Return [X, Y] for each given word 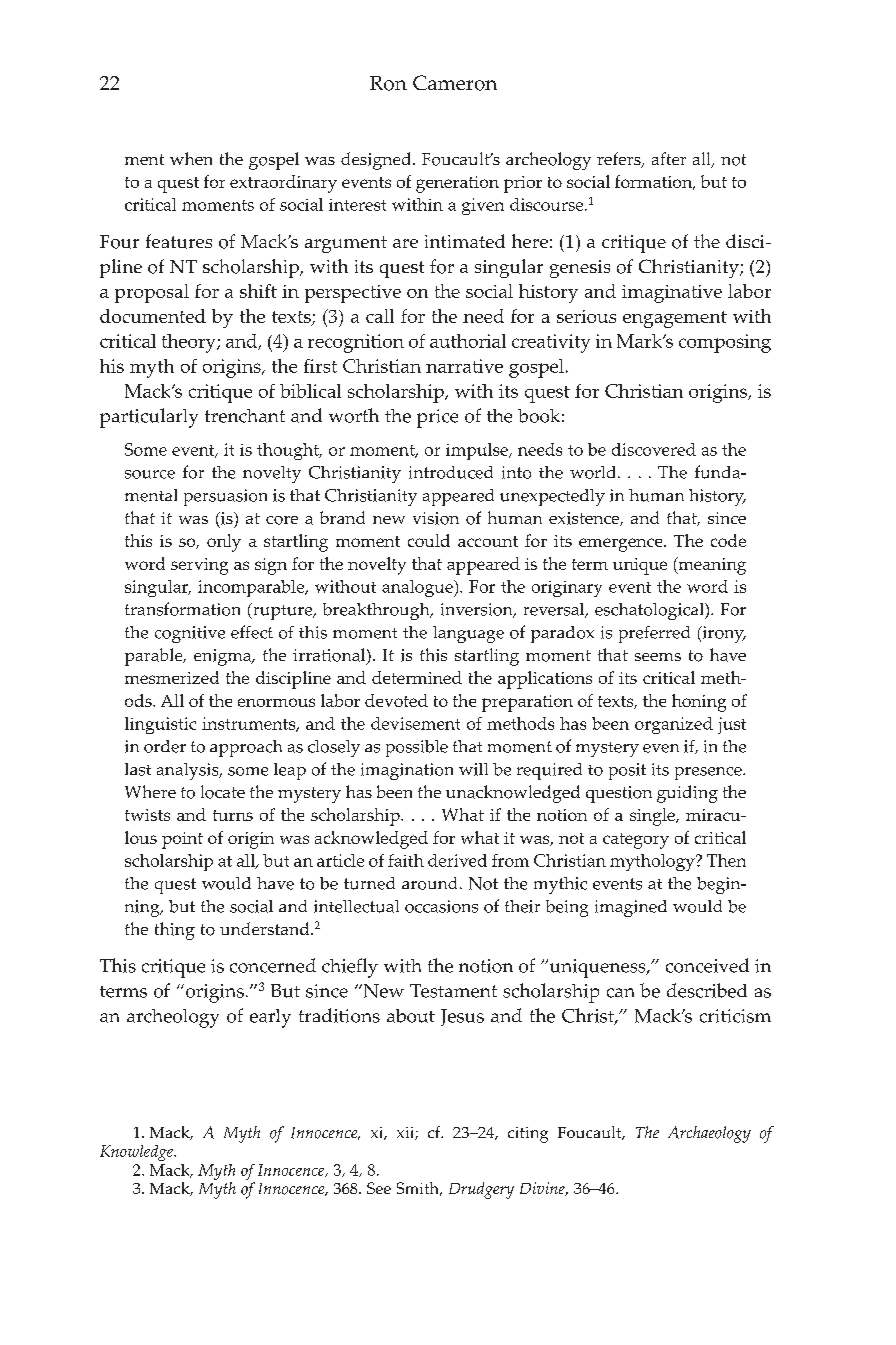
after [669, 158]
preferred [654, 634]
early [270, 1018]
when [191, 158]
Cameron [455, 83]
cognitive [190, 634]
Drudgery [481, 1190]
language [468, 634]
